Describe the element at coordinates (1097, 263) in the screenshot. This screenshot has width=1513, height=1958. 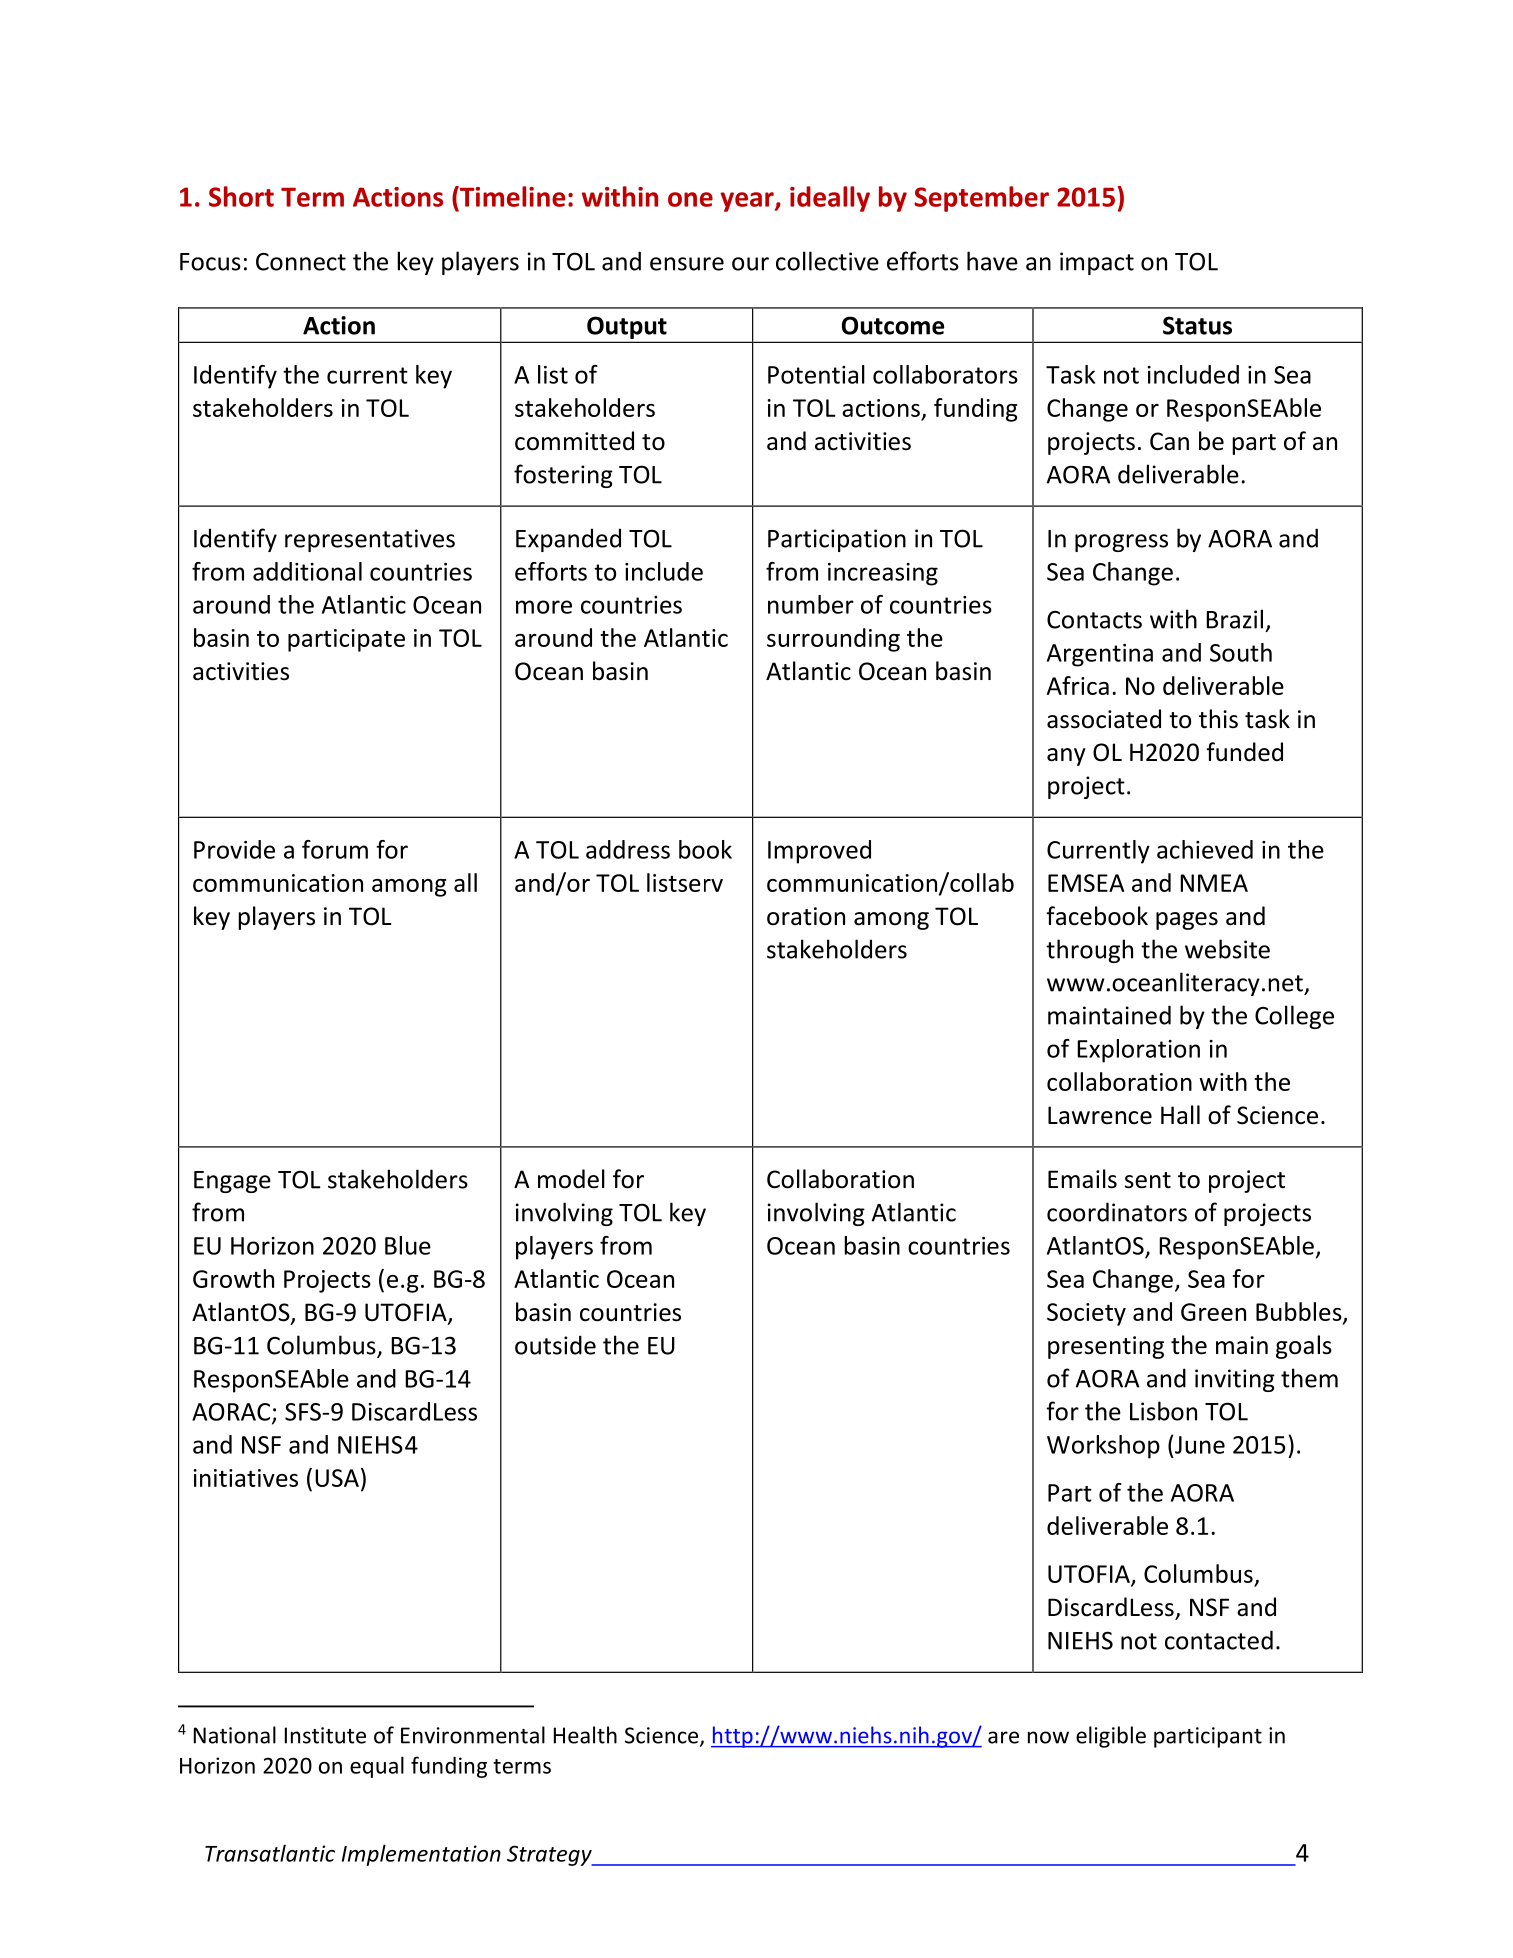
I see `impact` at that location.
